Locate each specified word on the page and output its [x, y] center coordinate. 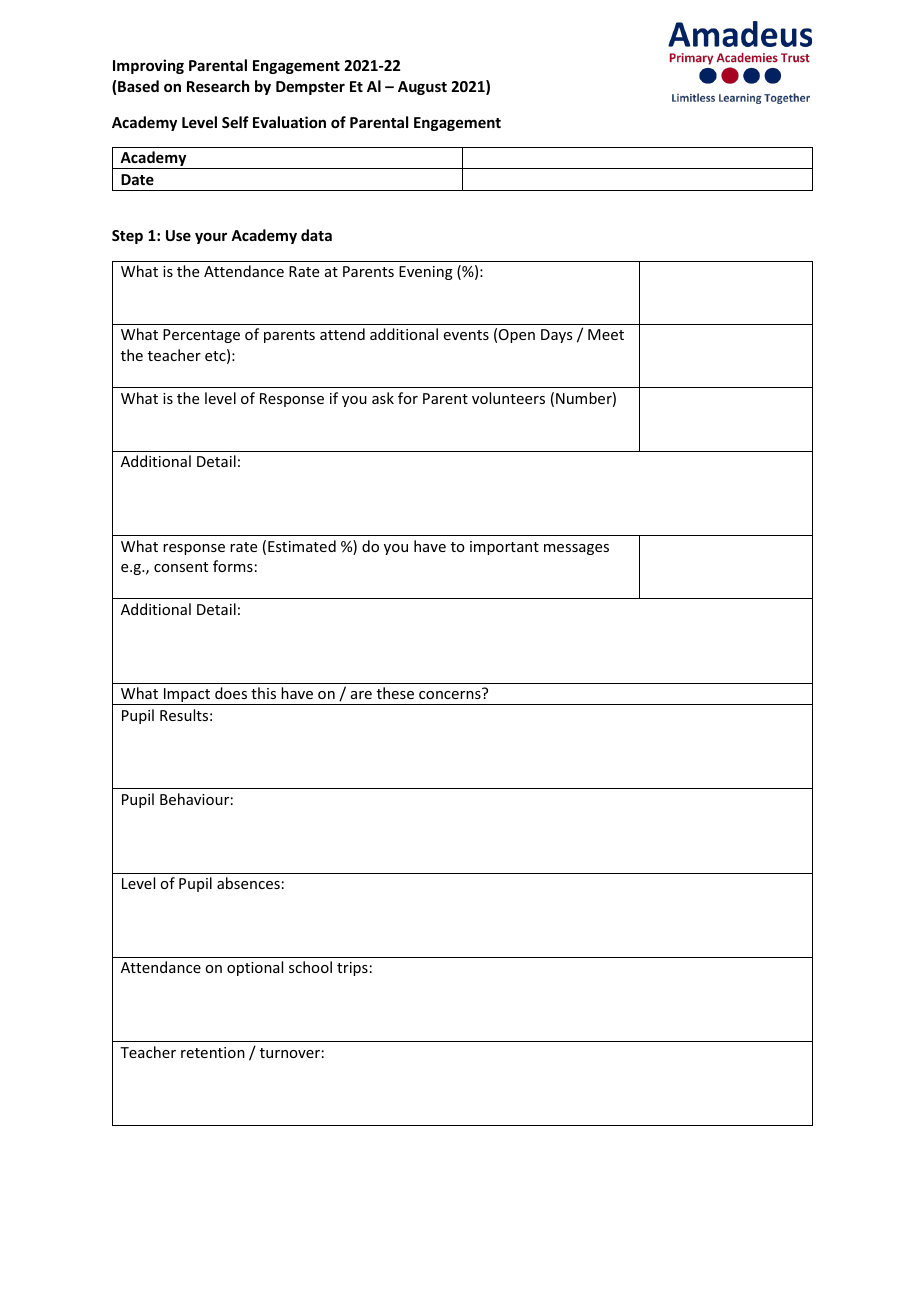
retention [213, 1052]
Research [218, 86]
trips [352, 969]
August [422, 88]
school [310, 967]
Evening [426, 273]
